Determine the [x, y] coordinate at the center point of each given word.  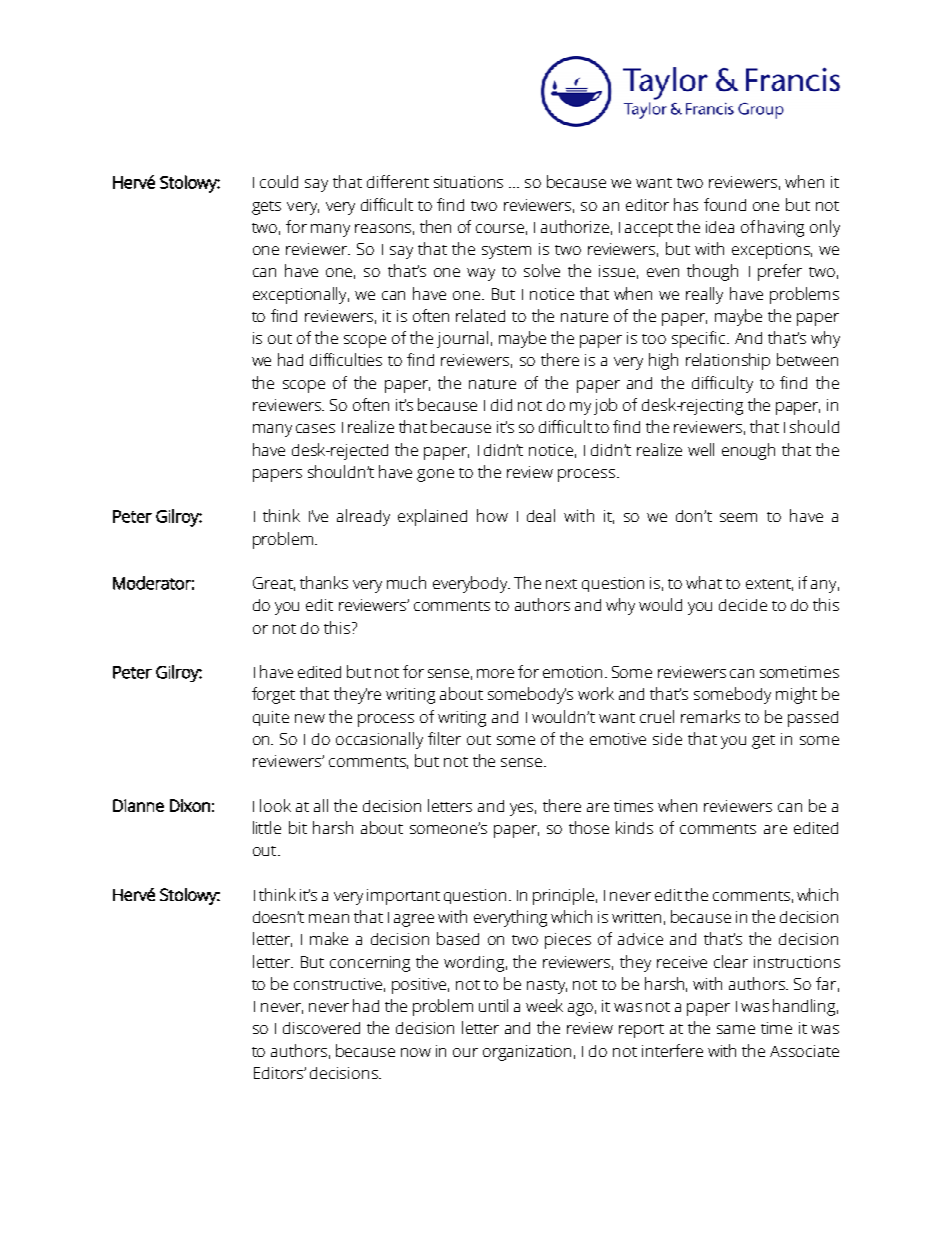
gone [435, 475]
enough [748, 451]
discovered [321, 1028]
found [725, 204]
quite [271, 718]
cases [315, 428]
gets [266, 208]
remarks [710, 716]
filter [444, 738]
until [493, 1005]
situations [468, 182]
